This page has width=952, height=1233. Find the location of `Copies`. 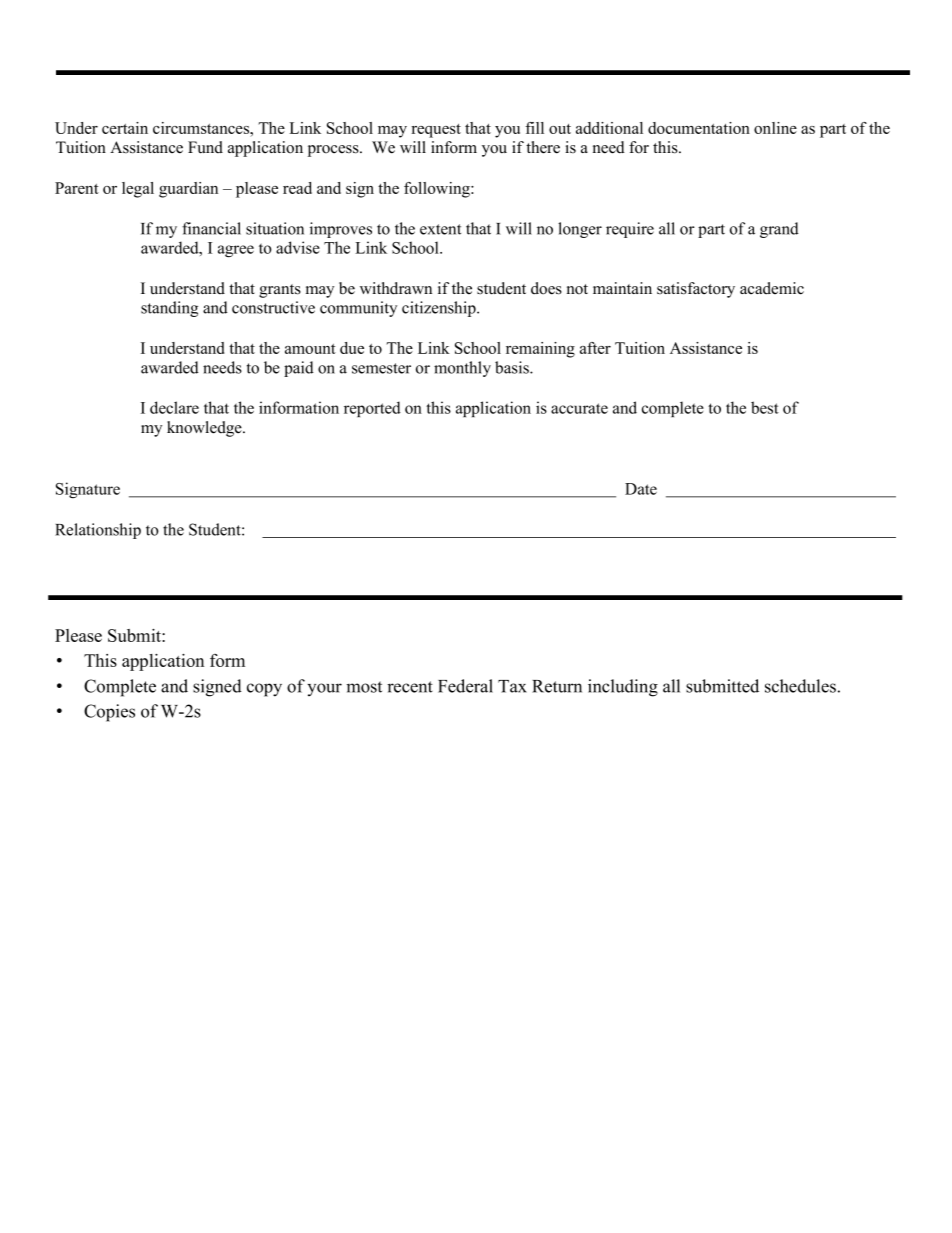

Copies is located at coordinates (109, 713).
